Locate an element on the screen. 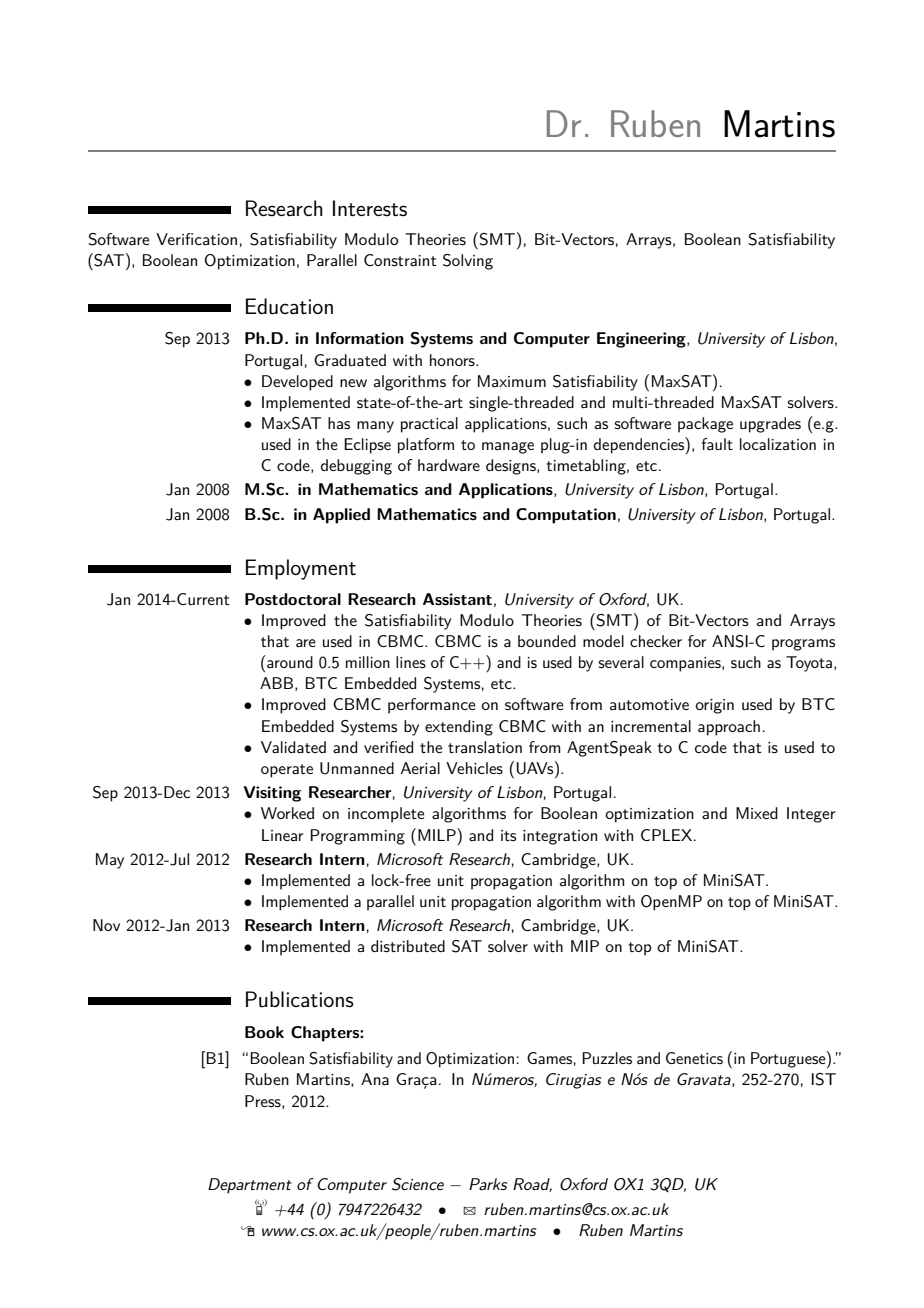 This screenshot has width=924, height=1308. hardware is located at coordinates (449, 465).
